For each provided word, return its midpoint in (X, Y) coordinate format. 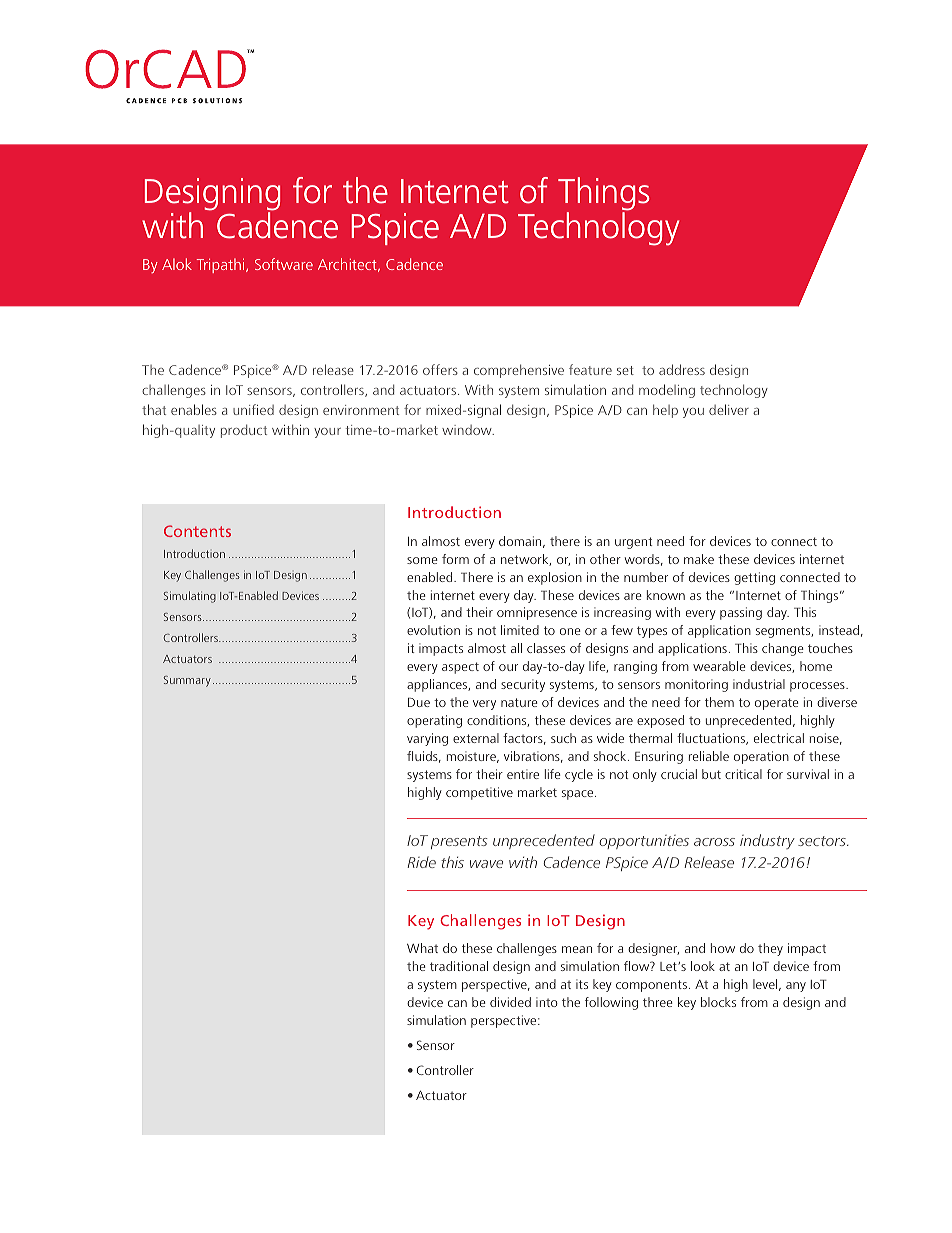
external (476, 738)
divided (510, 1002)
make (699, 559)
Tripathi (222, 265)
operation (761, 757)
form (455, 559)
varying (427, 739)
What (422, 948)
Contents (197, 531)
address (682, 369)
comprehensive (519, 371)
